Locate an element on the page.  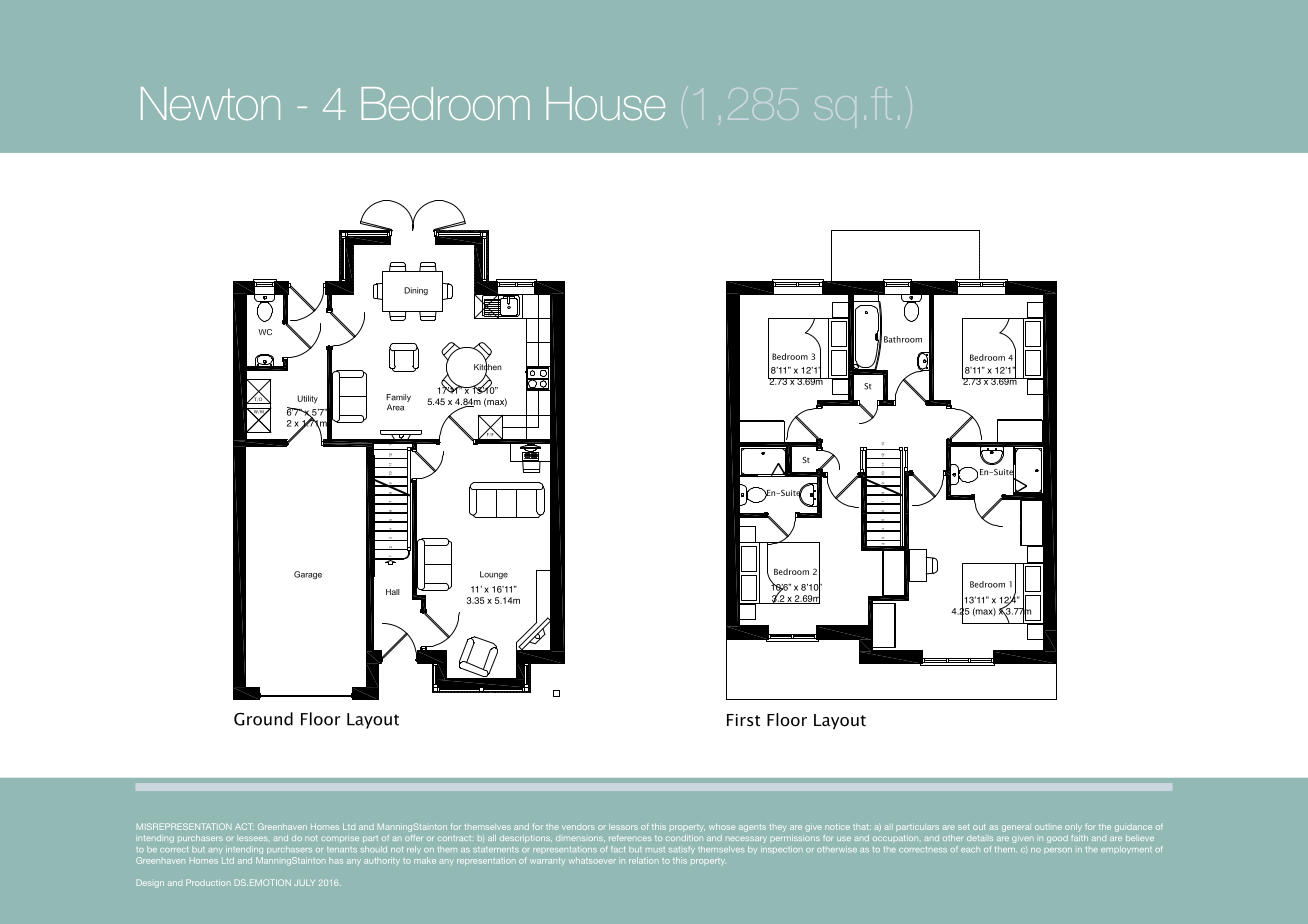
outline is located at coordinates (1048, 827).
